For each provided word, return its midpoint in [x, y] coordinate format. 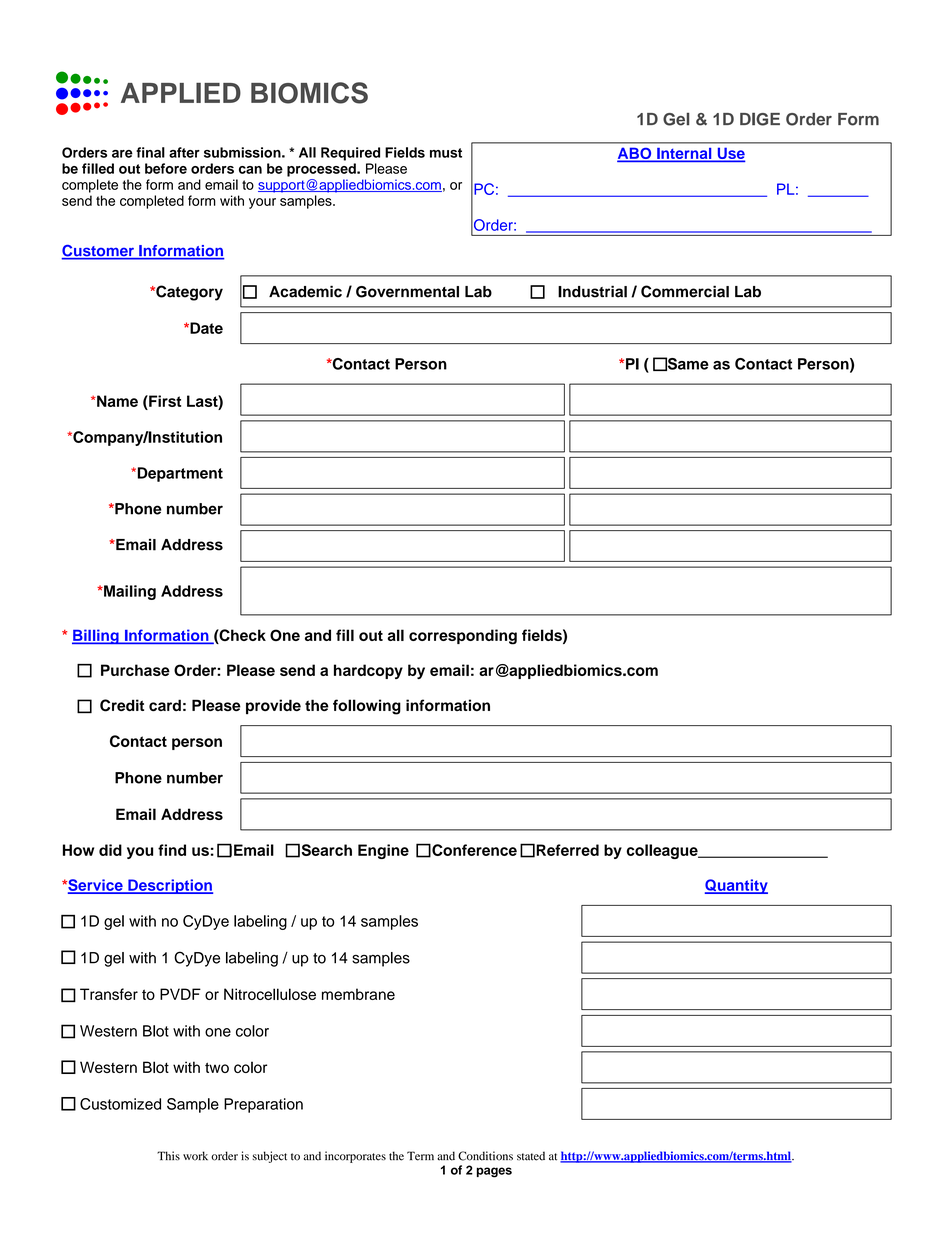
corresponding [463, 637]
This [168, 1156]
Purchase [135, 670]
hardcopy [368, 671]
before [166, 168]
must [446, 153]
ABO [635, 154]
